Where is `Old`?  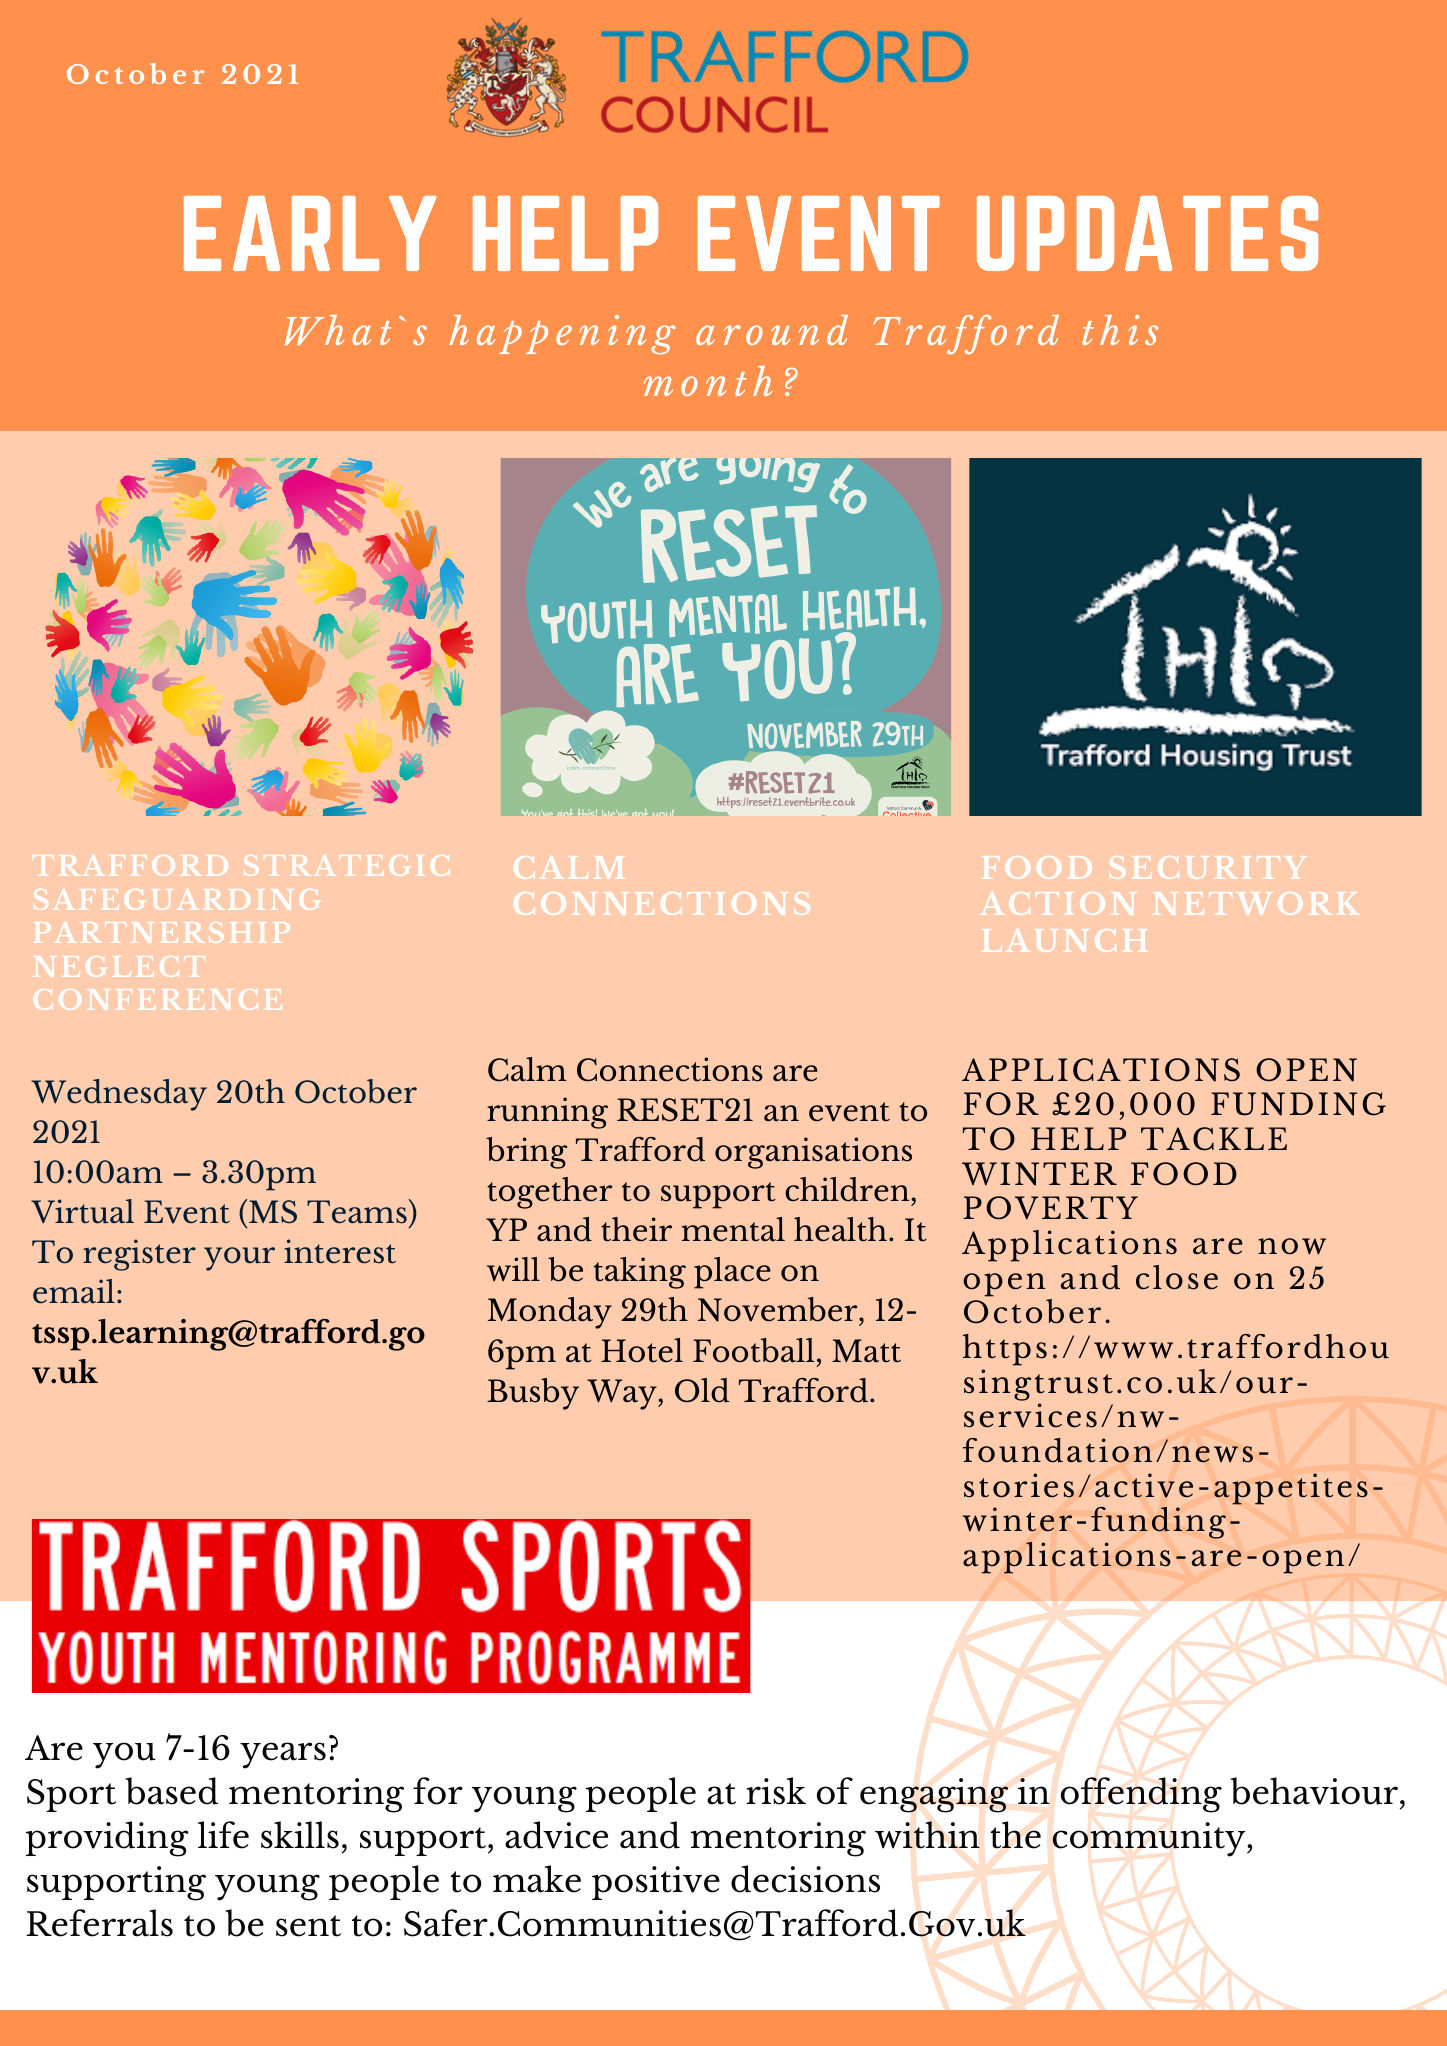
Old is located at coordinates (702, 1390).
